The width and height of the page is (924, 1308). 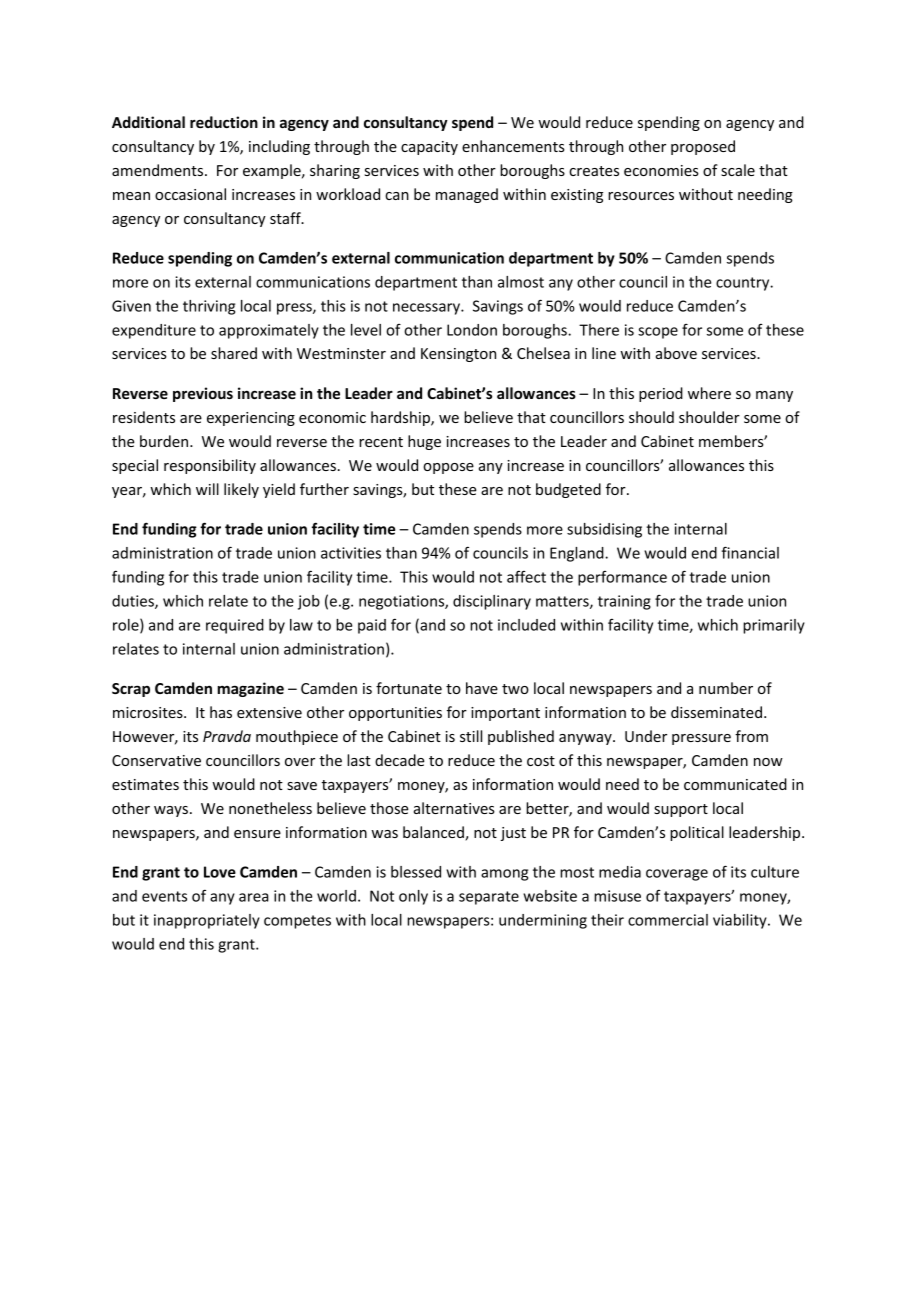 I want to click on still, so click(x=471, y=736).
